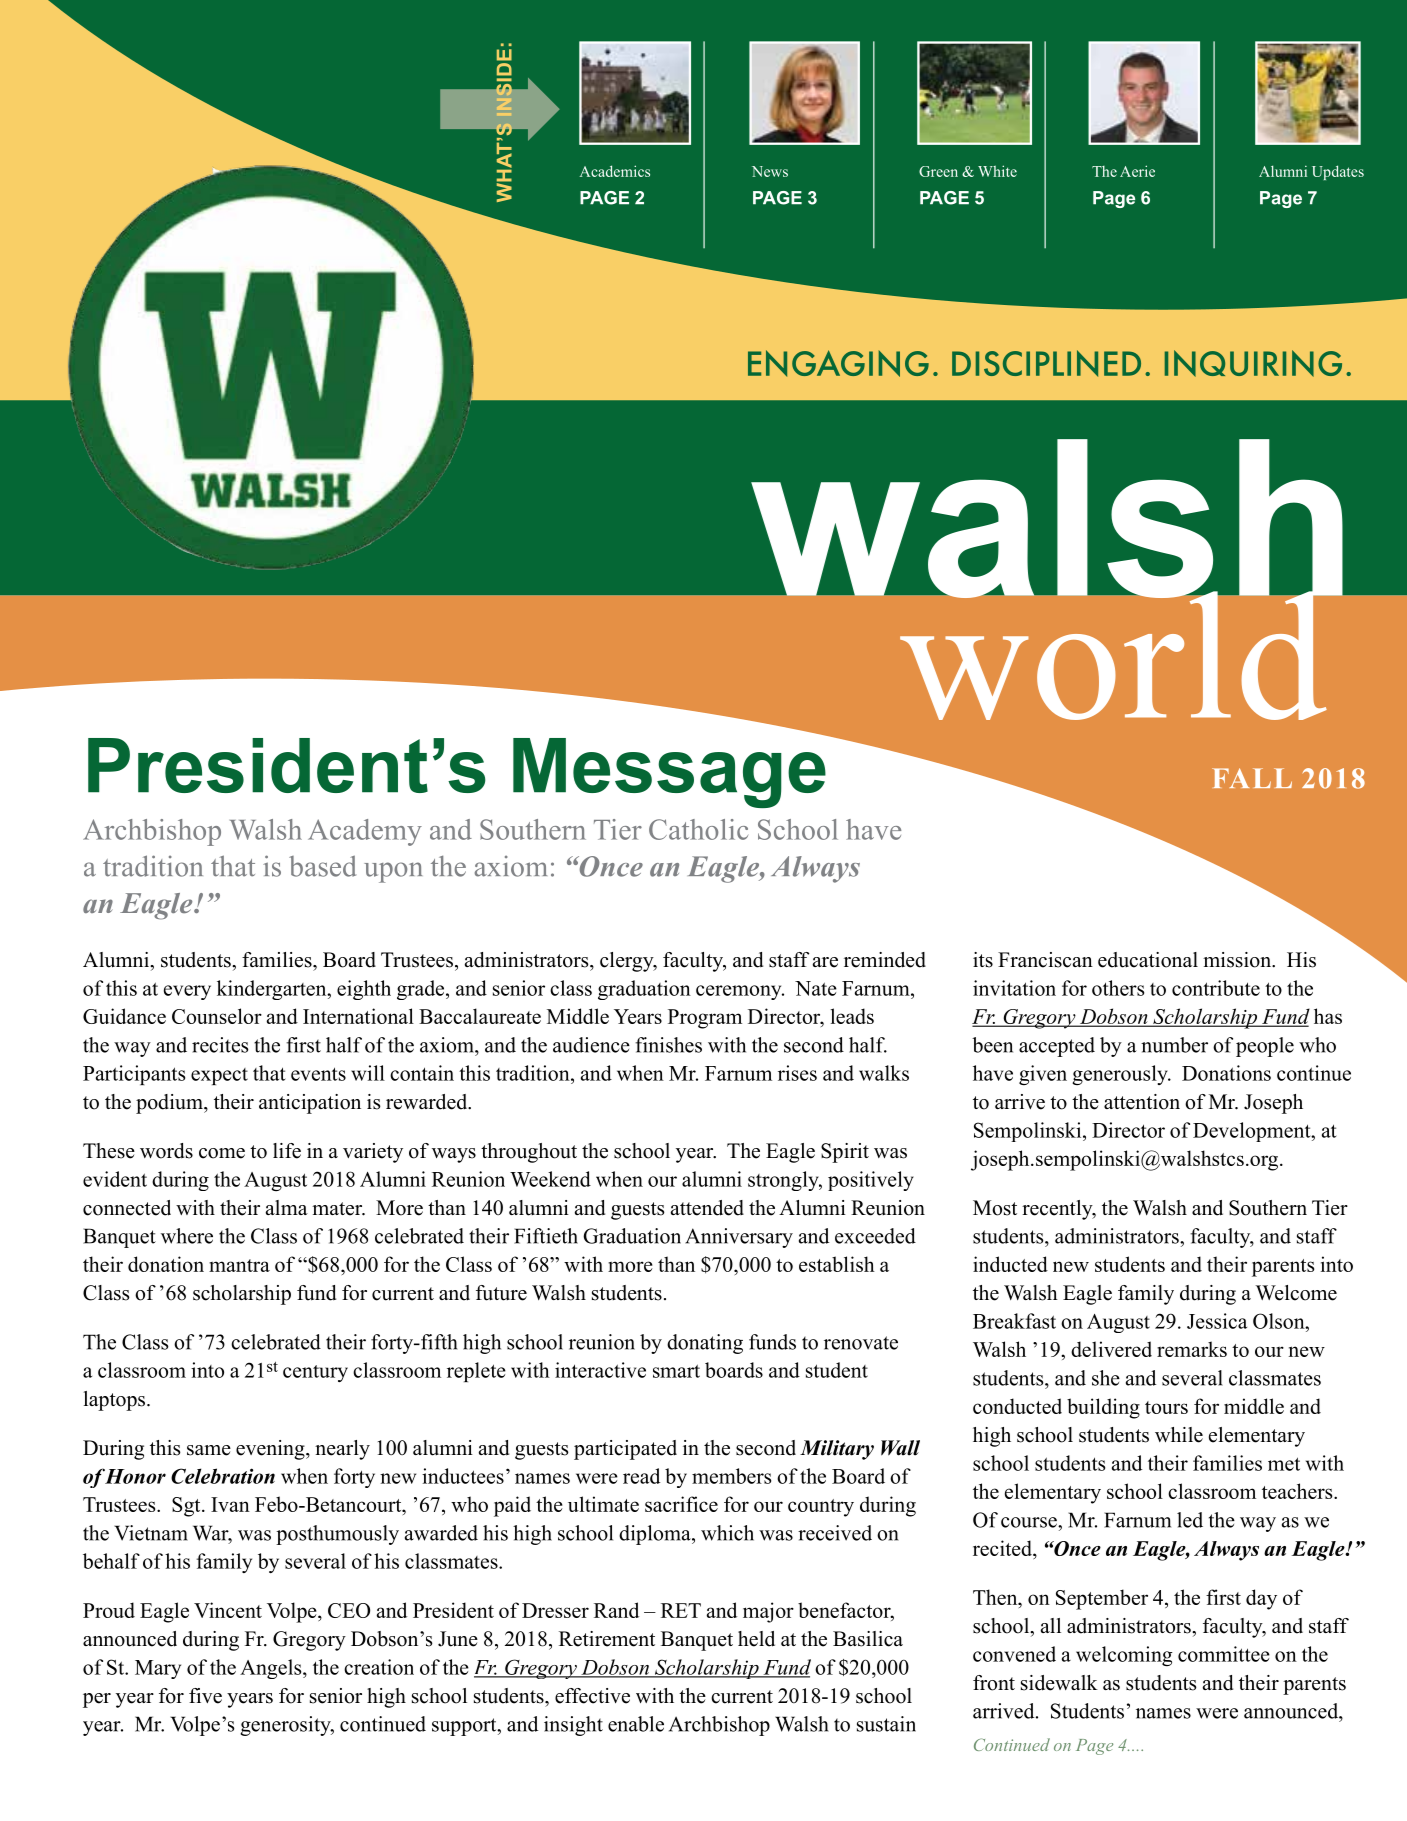  What do you see at coordinates (187, 992) in the page?
I see `every` at bounding box center [187, 992].
